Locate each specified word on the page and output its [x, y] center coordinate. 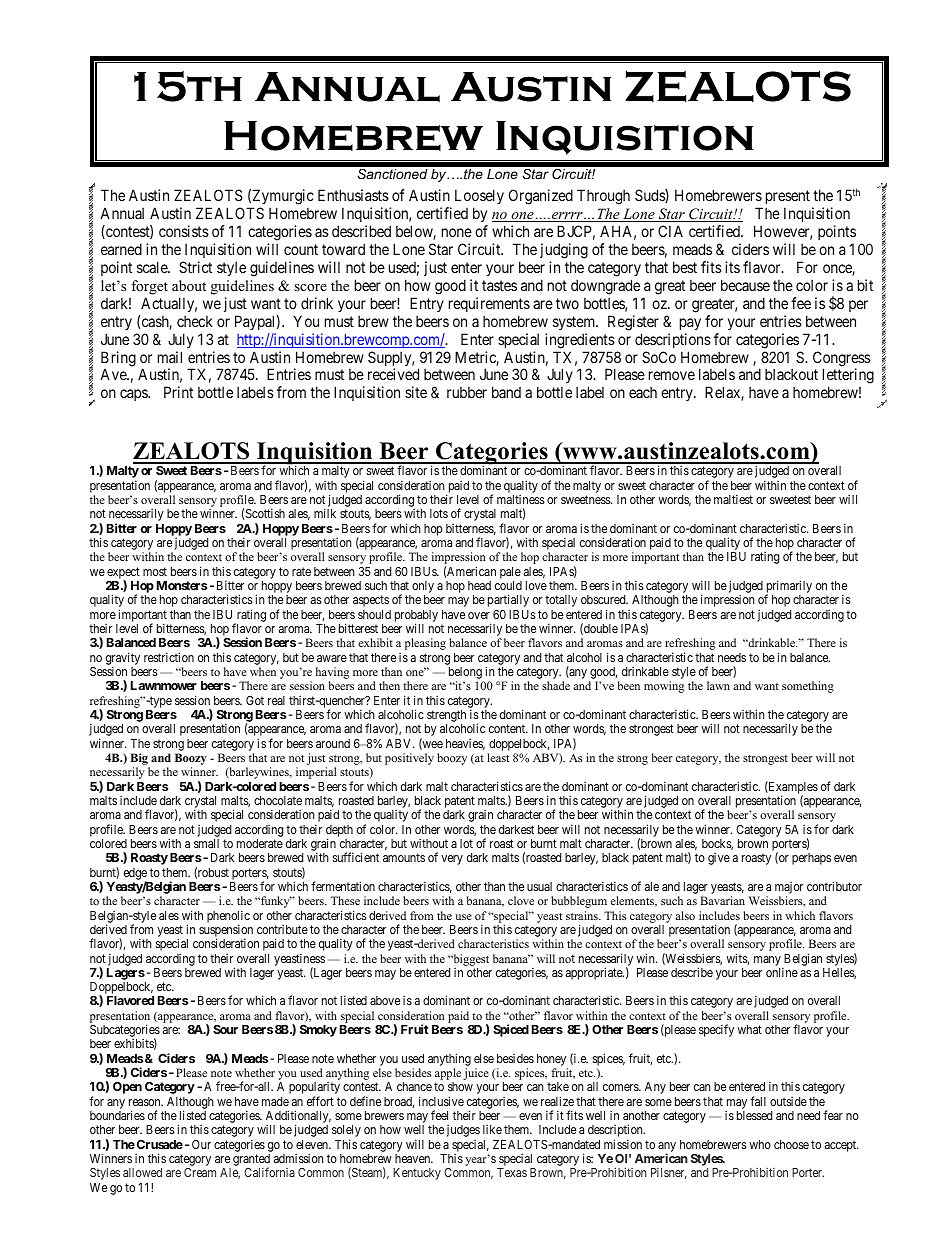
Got [255, 700]
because [745, 285]
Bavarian [722, 900]
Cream [200, 1172]
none [457, 232]
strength [445, 717]
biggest [470, 960]
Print [178, 392]
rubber [467, 392]
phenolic [228, 917]
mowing [664, 687]
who [760, 1144]
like [492, 1129]
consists [184, 231]
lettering [848, 377]
